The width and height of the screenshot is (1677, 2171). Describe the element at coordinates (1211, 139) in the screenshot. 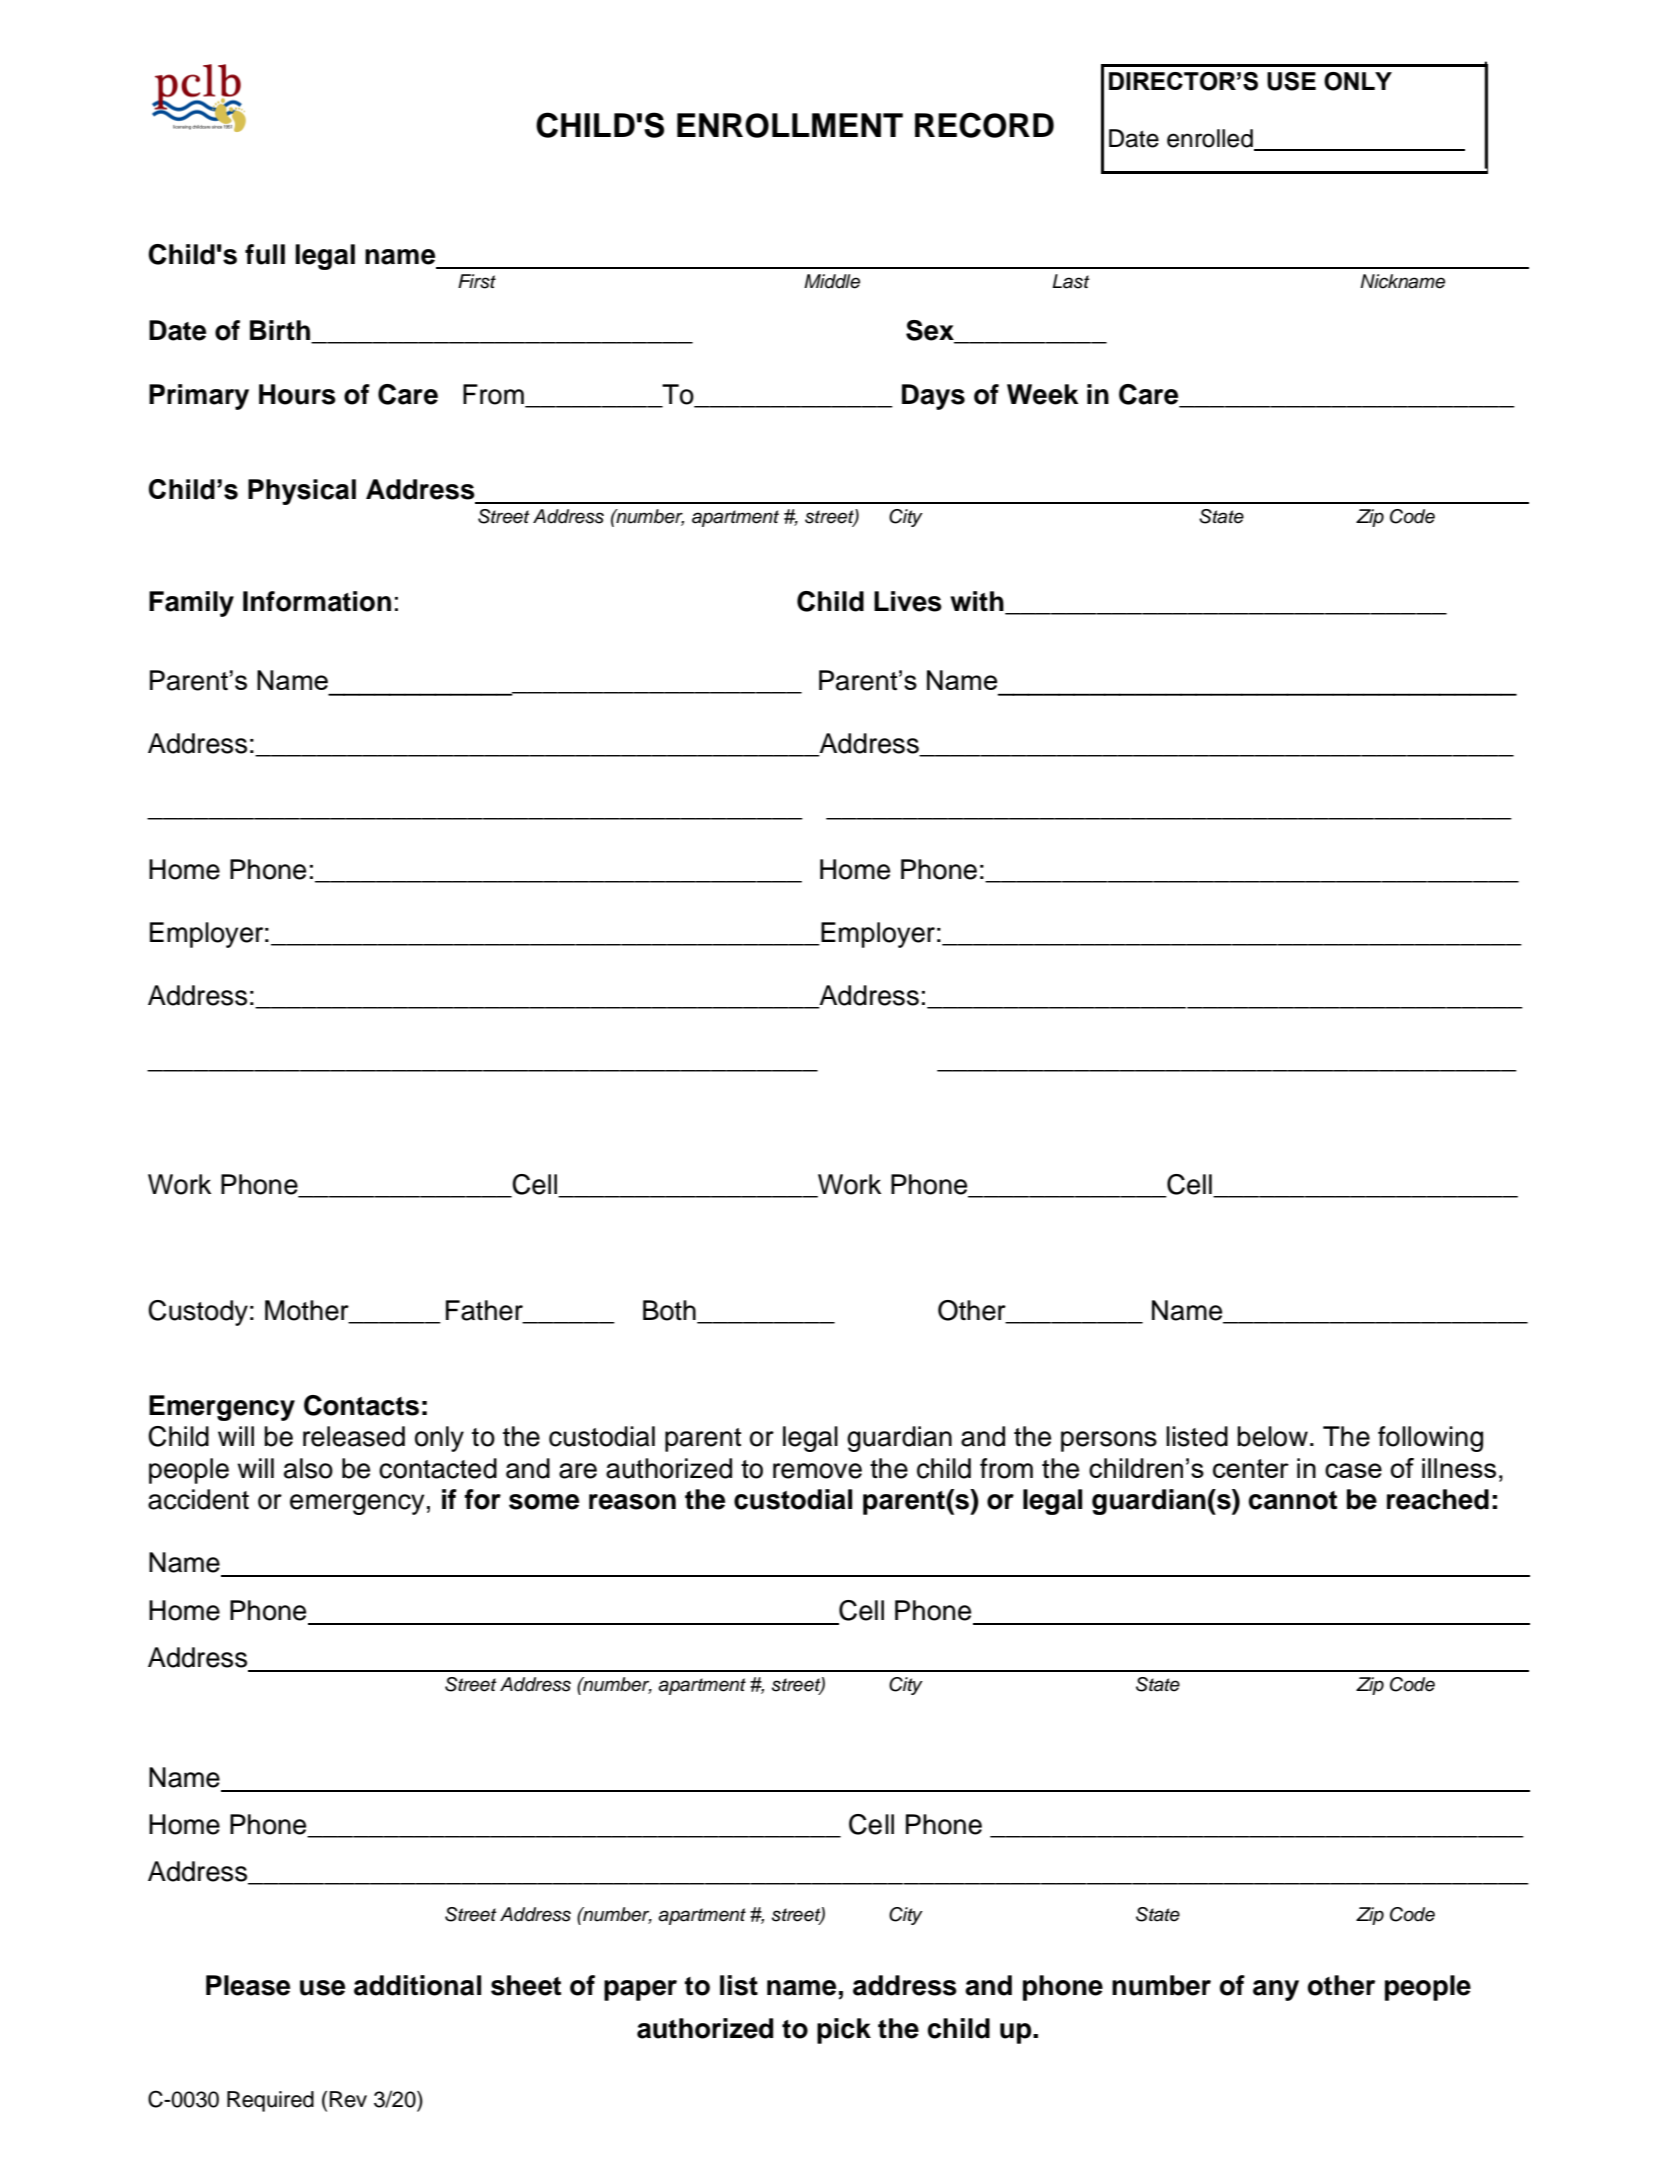

I see `enrolled` at that location.
